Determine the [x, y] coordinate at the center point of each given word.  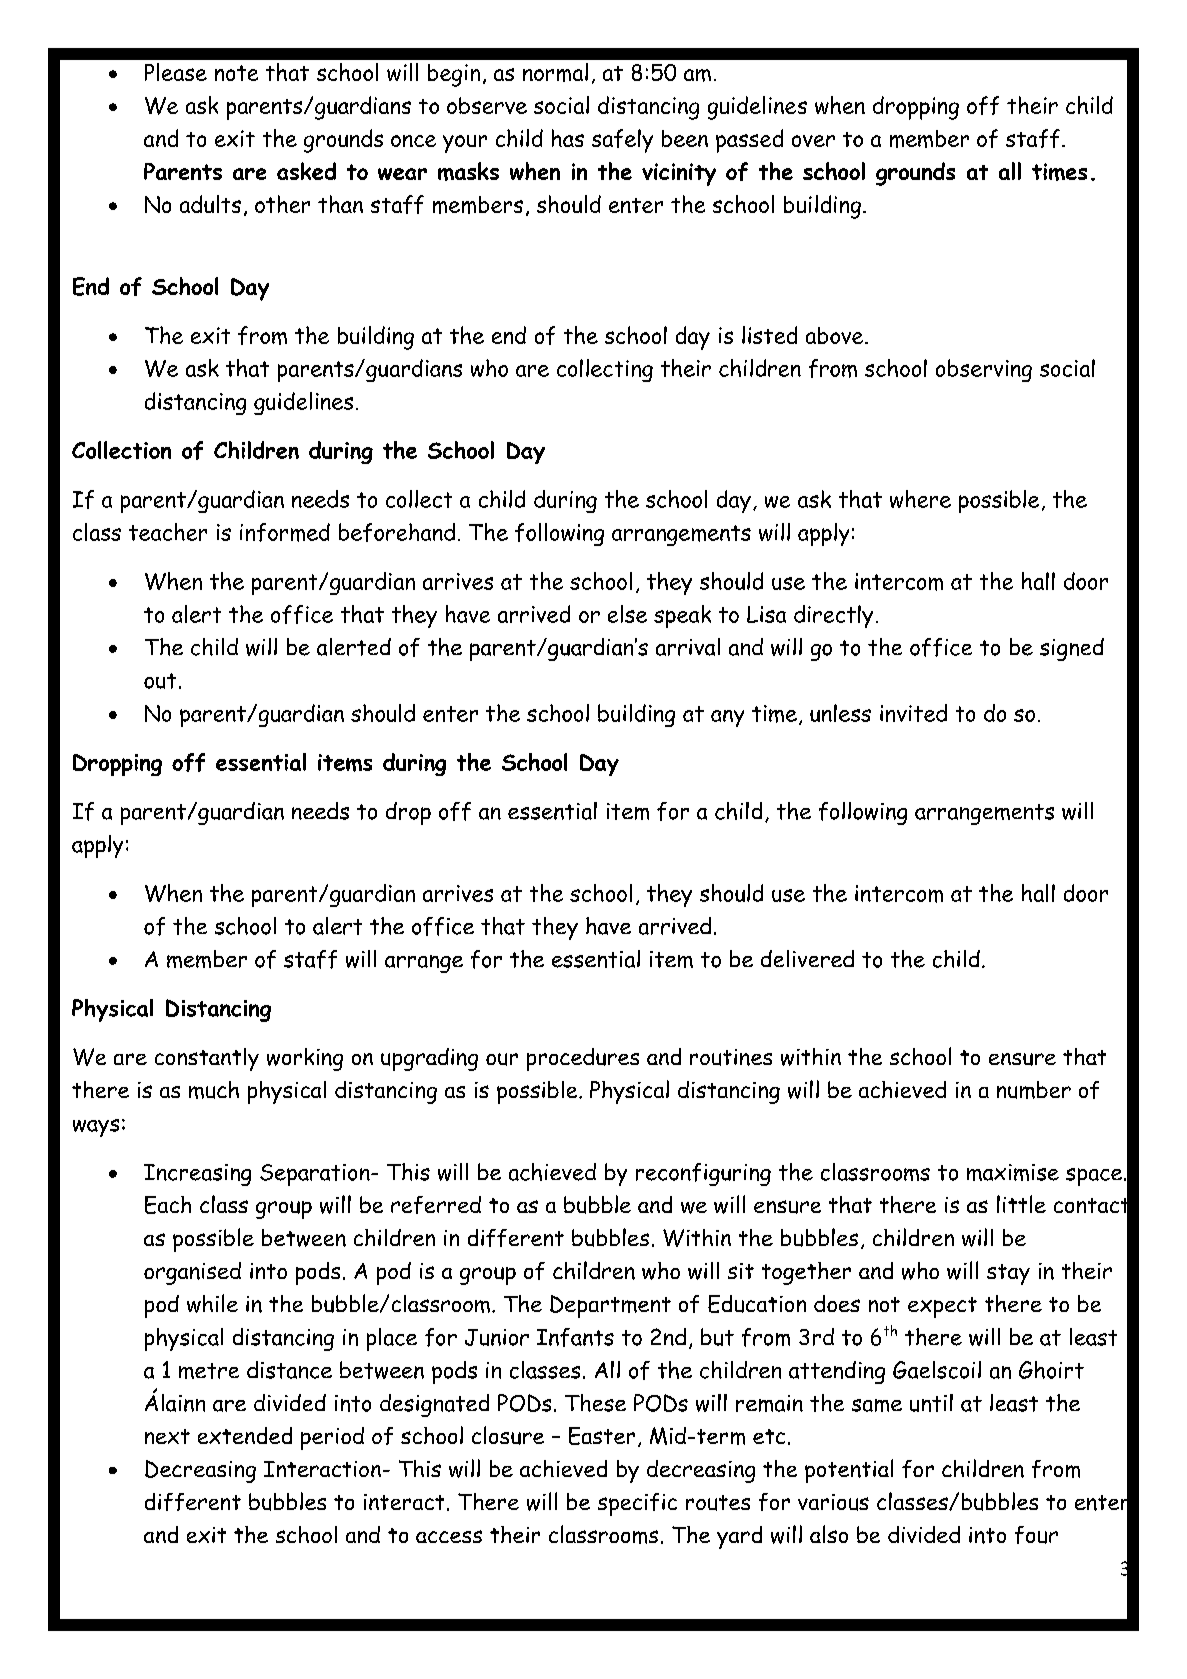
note [236, 73]
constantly [207, 1059]
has [568, 138]
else [627, 614]
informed [285, 532]
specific [637, 1504]
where [920, 499]
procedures [583, 1059]
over [813, 141]
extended [245, 1435]
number [1034, 1090]
